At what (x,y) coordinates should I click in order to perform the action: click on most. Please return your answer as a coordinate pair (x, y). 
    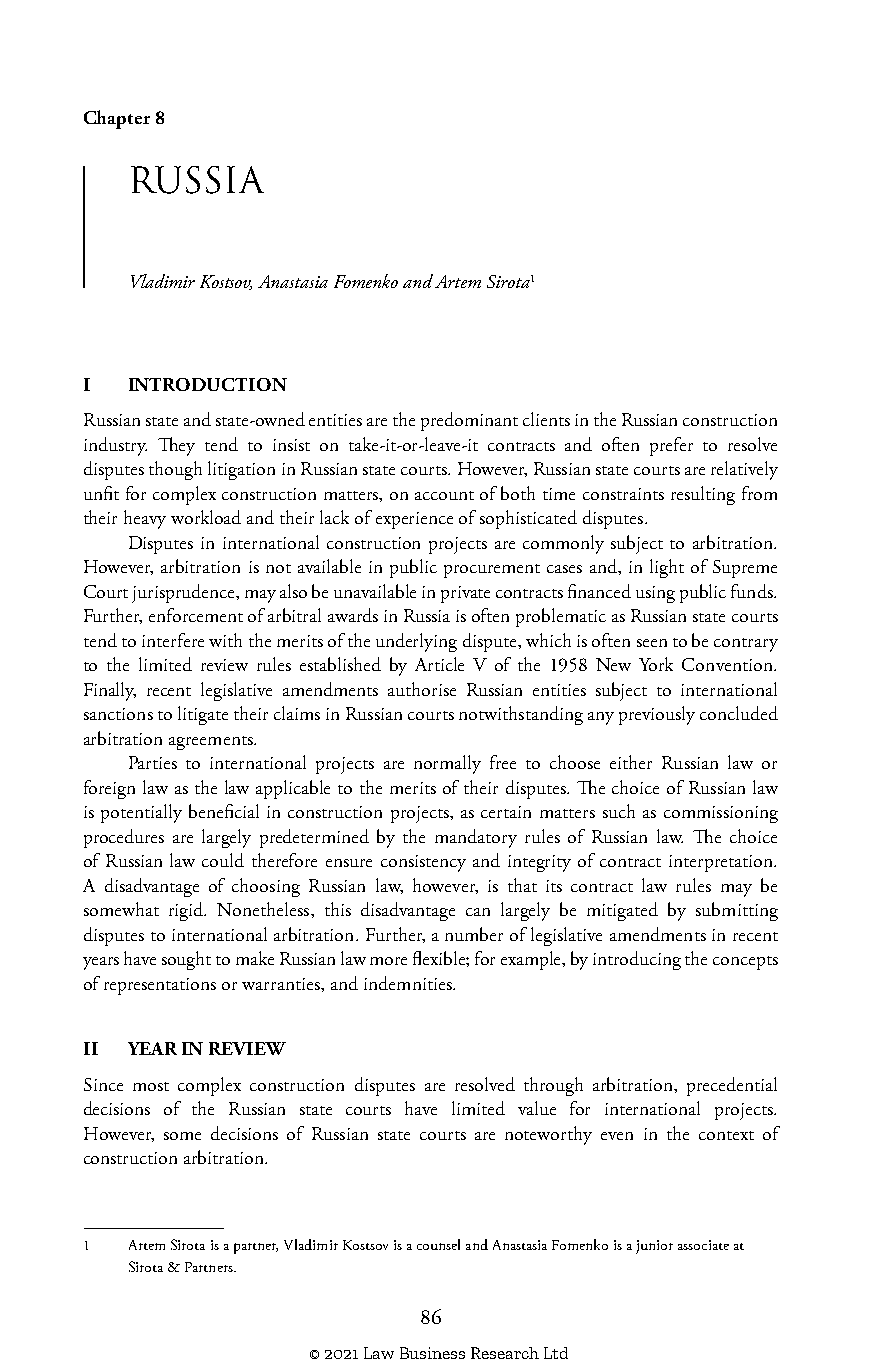
    Looking at the image, I should click on (151, 1086).
